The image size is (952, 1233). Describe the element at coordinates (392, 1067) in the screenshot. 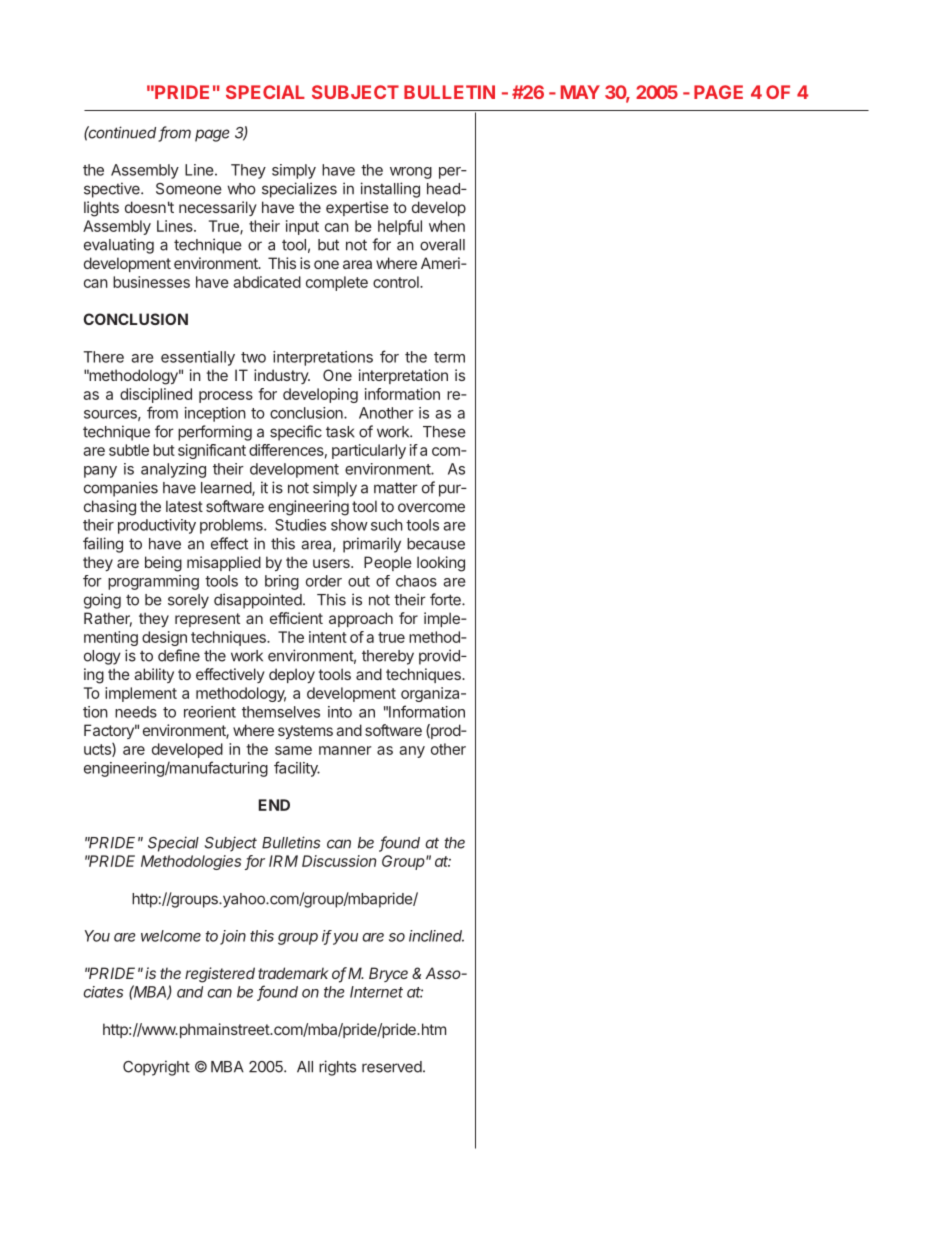

I see `reserved` at that location.
